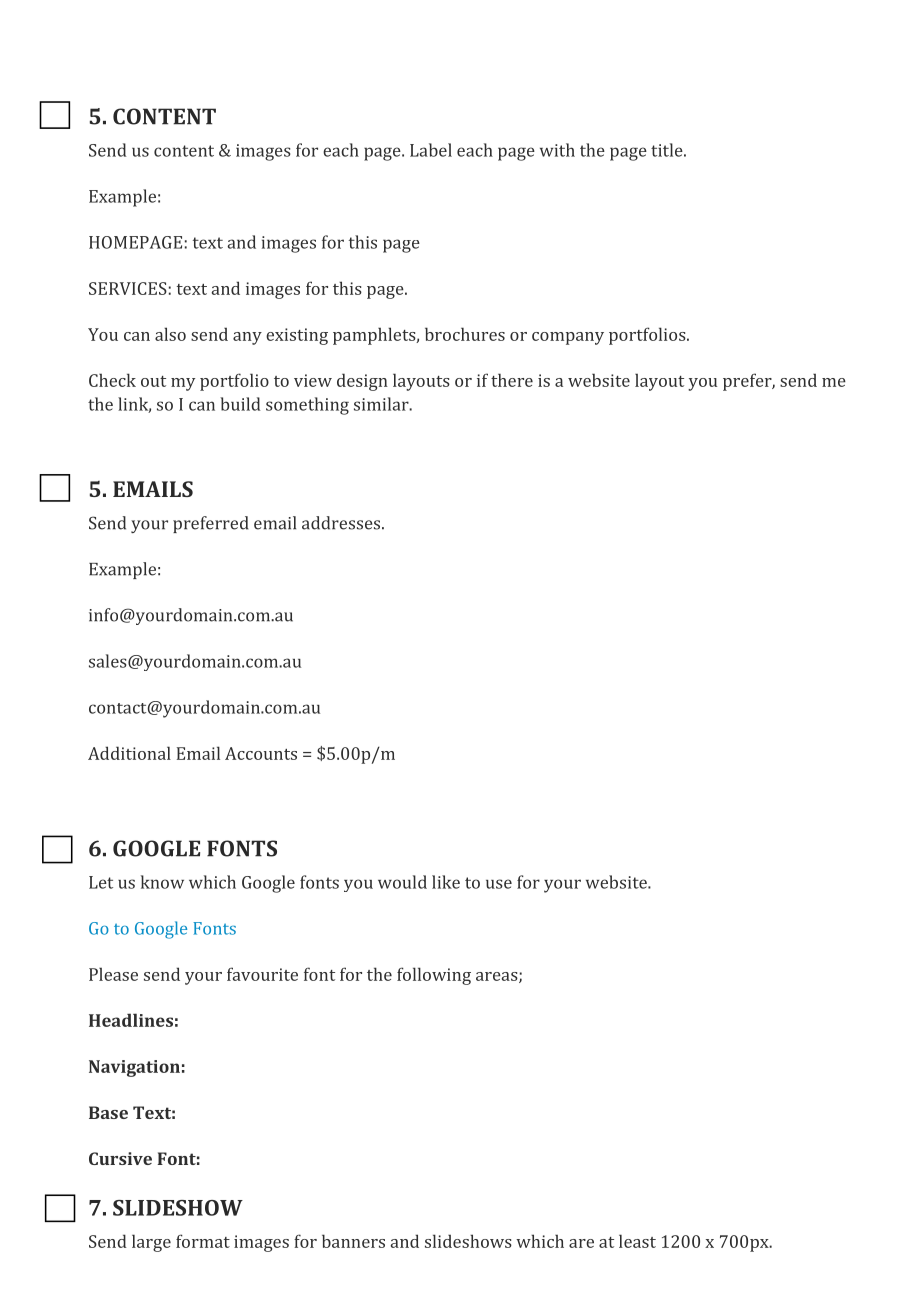 The height and width of the screenshot is (1308, 924). What do you see at coordinates (431, 150) in the screenshot?
I see `Label` at bounding box center [431, 150].
